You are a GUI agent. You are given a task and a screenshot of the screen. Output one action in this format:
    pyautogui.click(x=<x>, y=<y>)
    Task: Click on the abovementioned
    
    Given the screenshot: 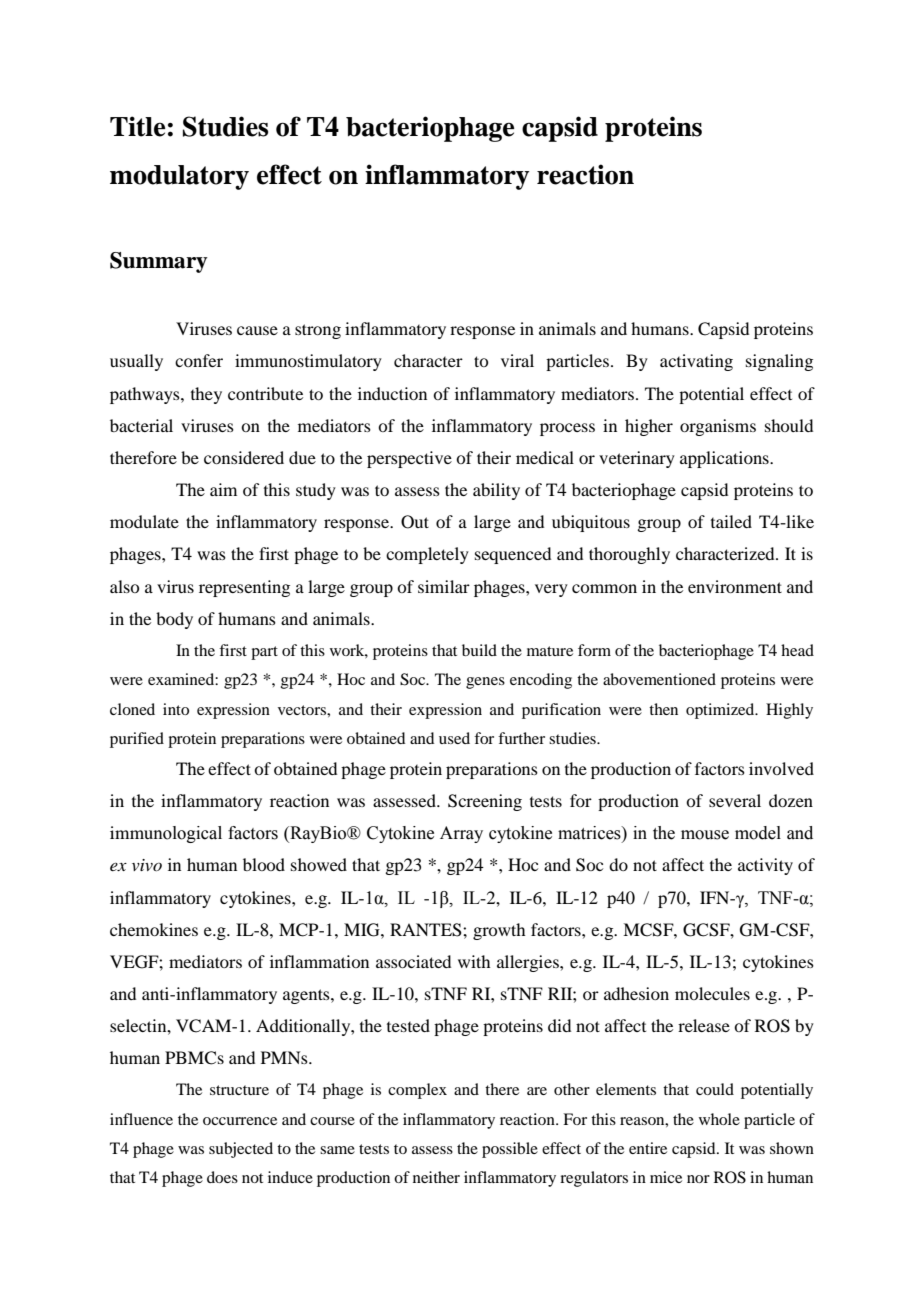 What is the action you would take?
    pyautogui.click(x=659, y=679)
